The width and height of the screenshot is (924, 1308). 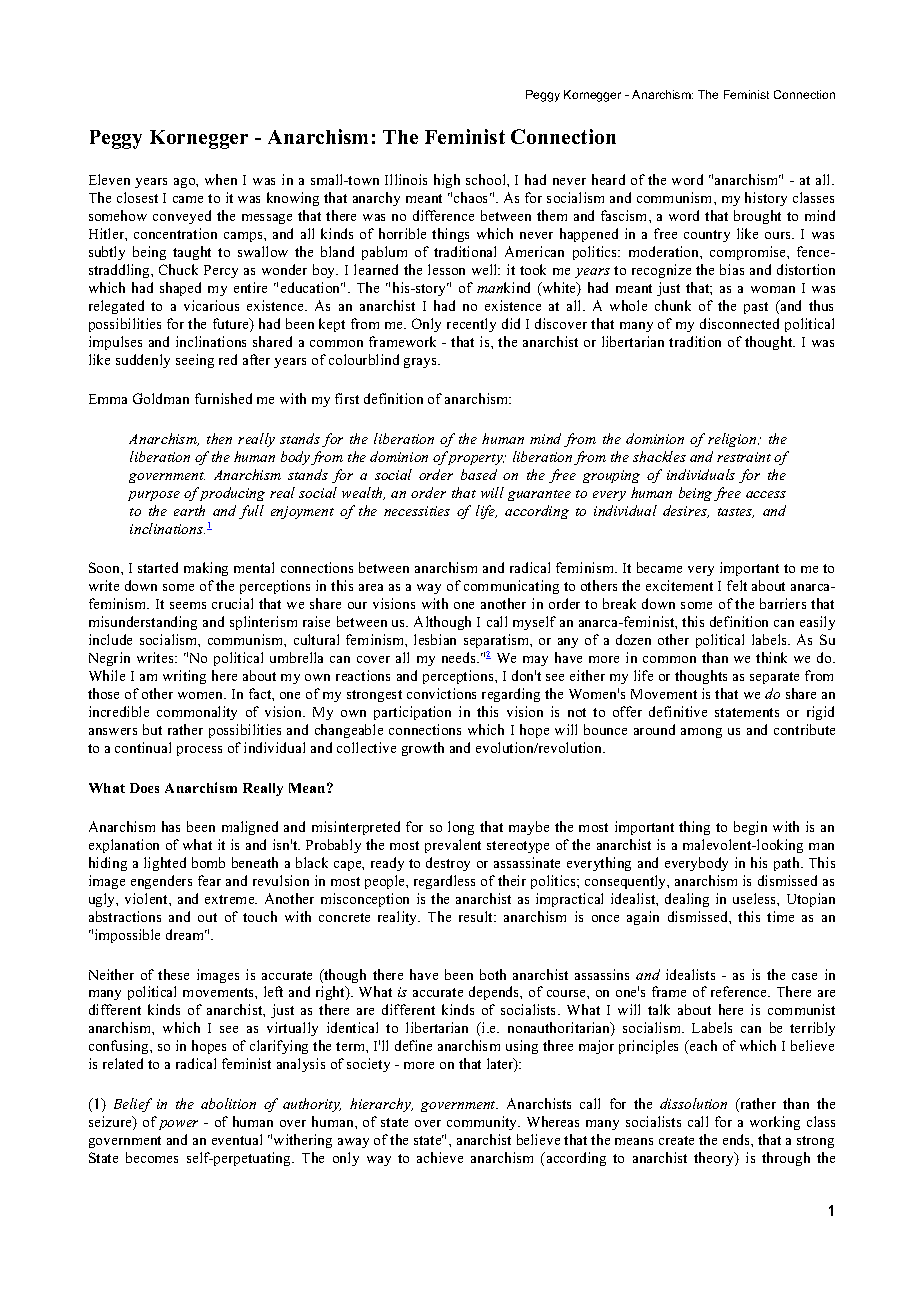 What do you see at coordinates (736, 513) in the screenshot?
I see `tastes` at bounding box center [736, 513].
